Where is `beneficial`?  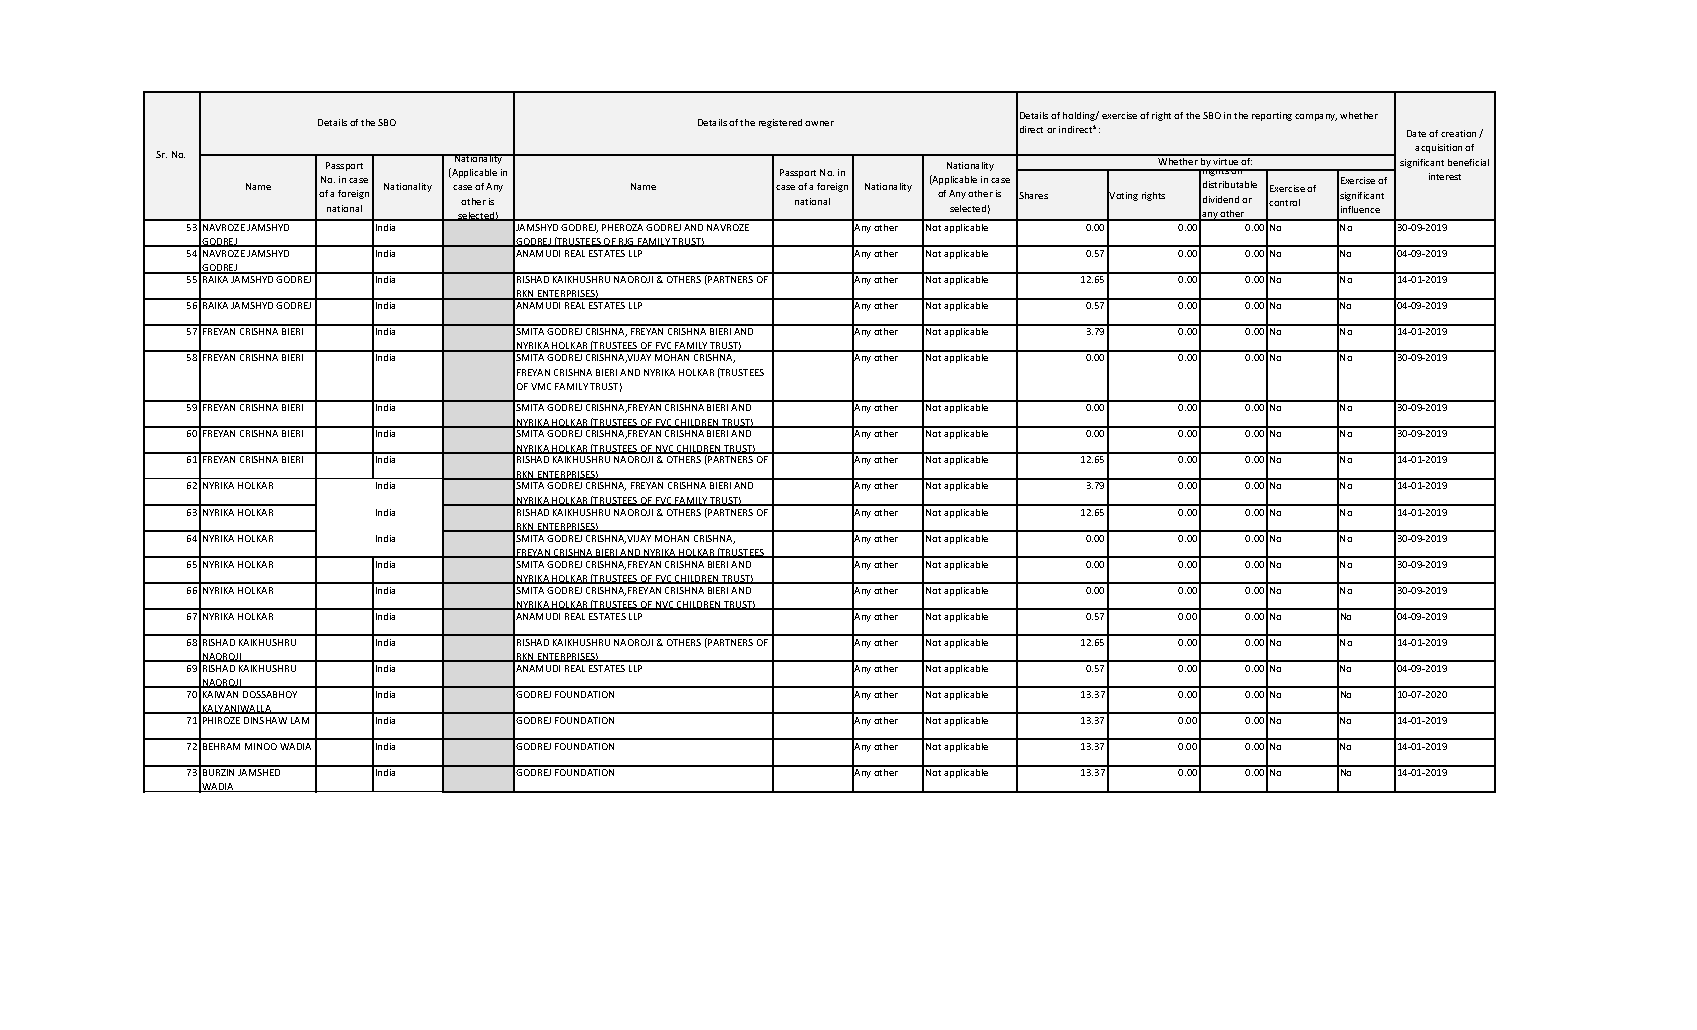
beneficial is located at coordinates (1468, 162).
